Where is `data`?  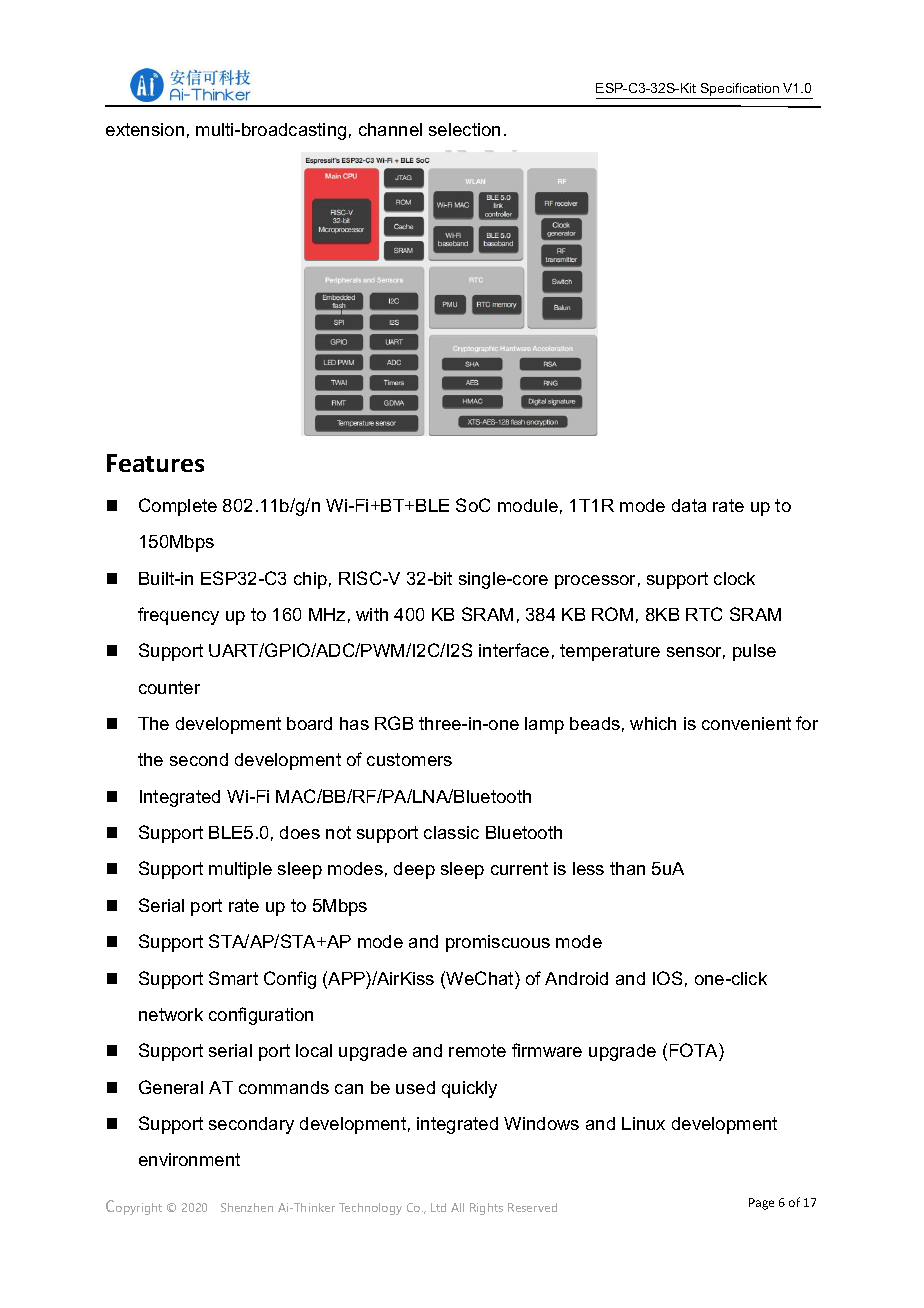 data is located at coordinates (689, 505).
